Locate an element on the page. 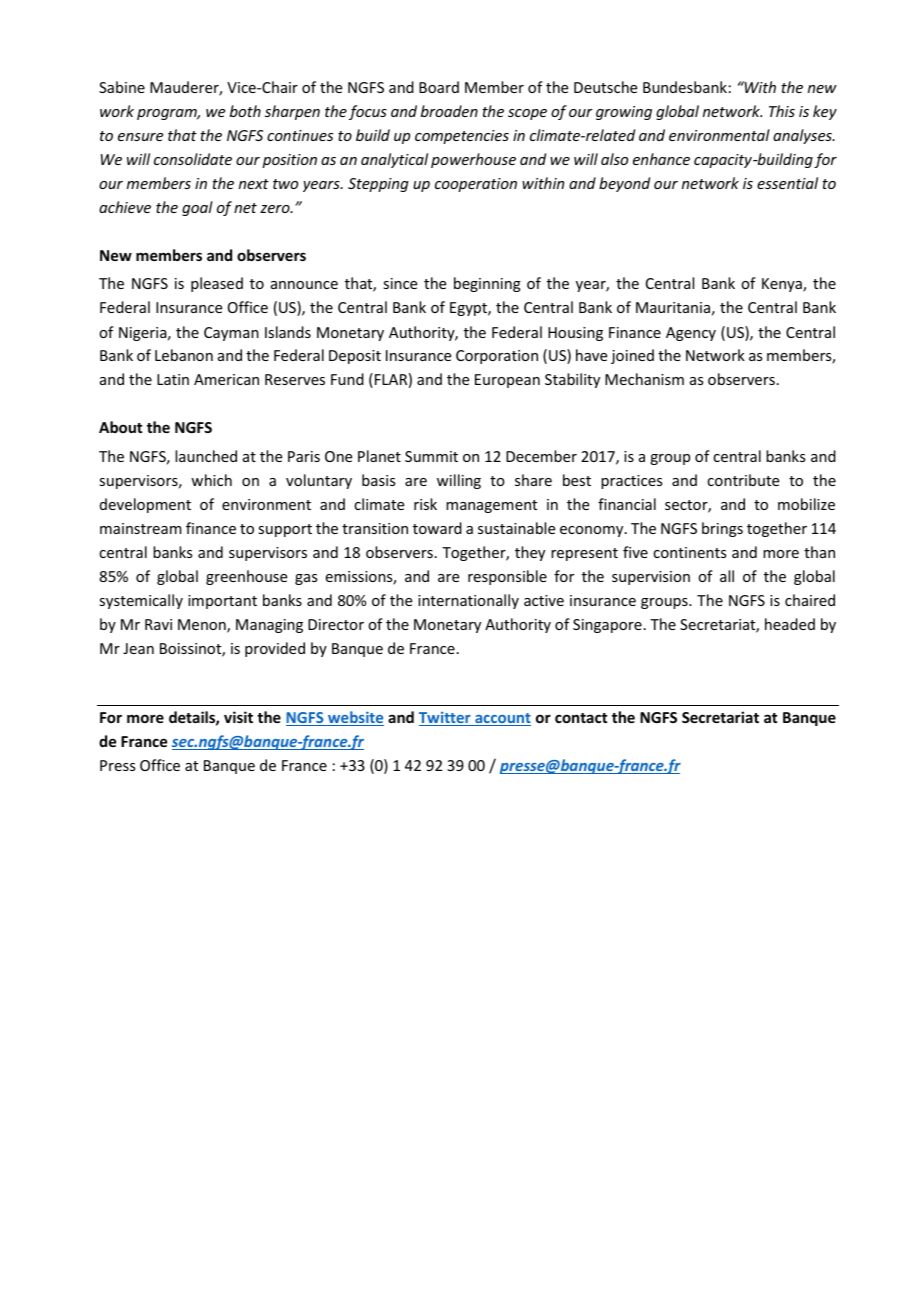 This page has height=1308, width=924. American is located at coordinates (226, 379).
